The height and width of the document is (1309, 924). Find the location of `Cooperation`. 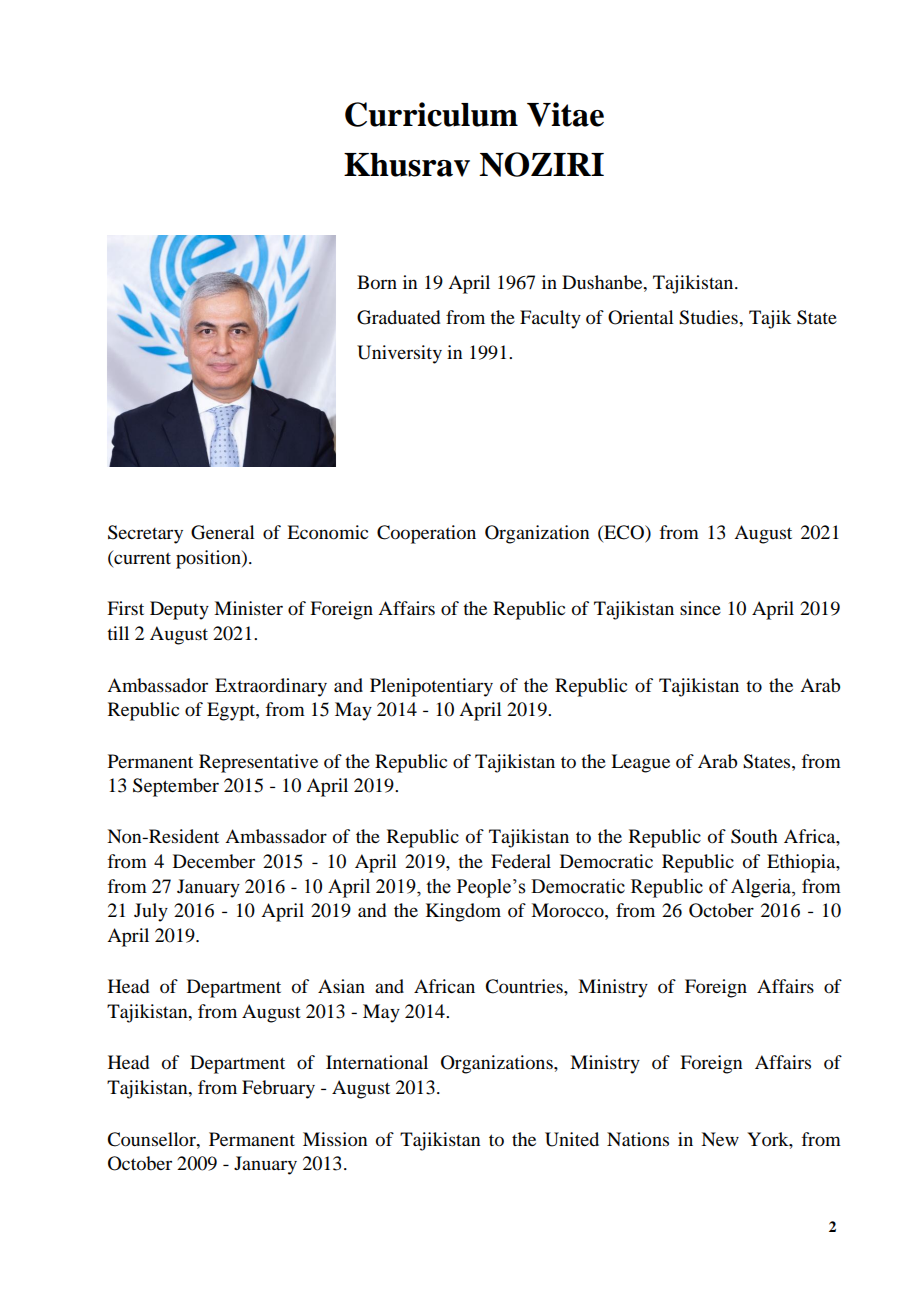

Cooperation is located at coordinates (426, 534).
